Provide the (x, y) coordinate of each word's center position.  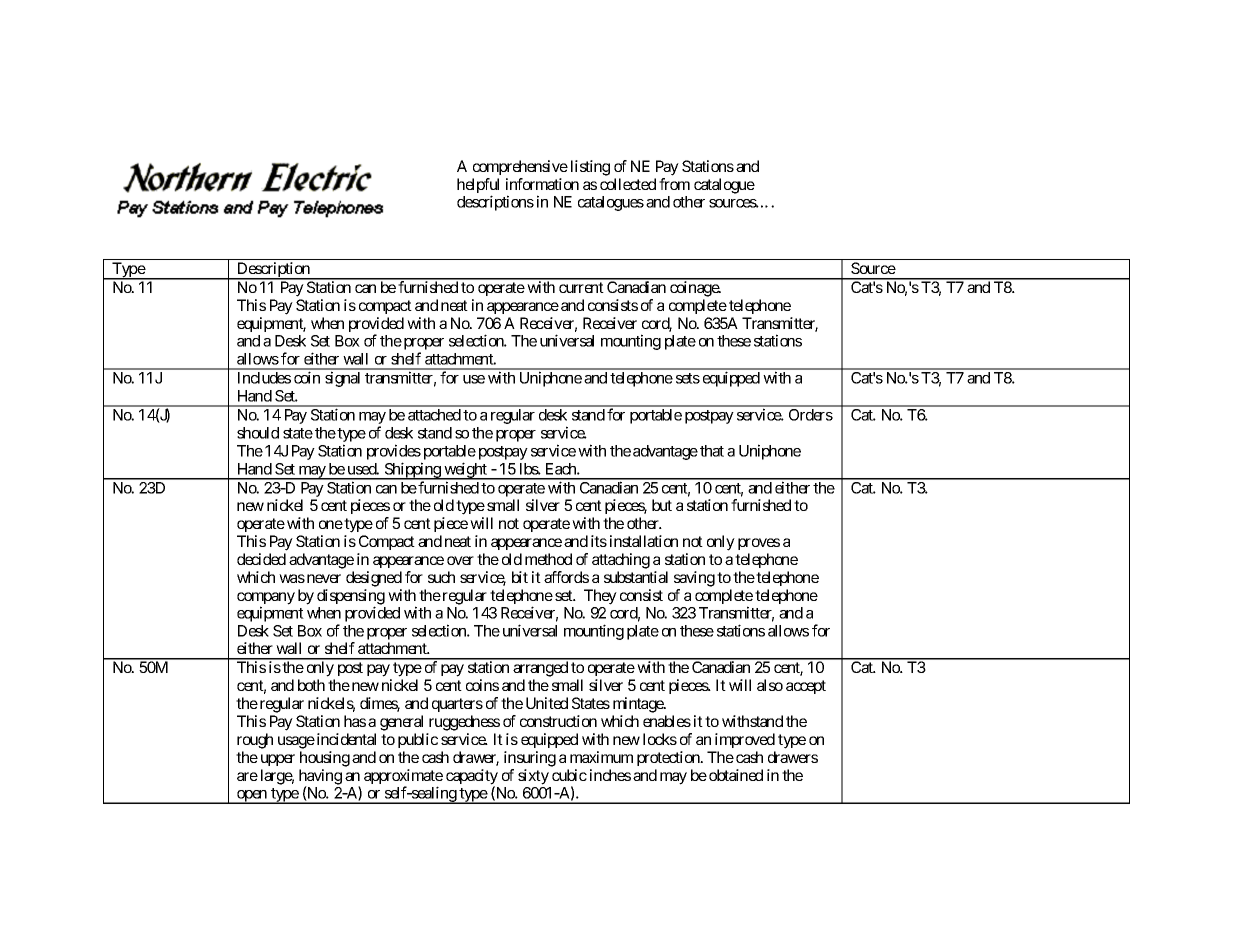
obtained (736, 775)
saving (694, 579)
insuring (530, 759)
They (600, 597)
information (542, 184)
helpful (478, 187)
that (712, 451)
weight (465, 471)
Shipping (412, 471)
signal (342, 379)
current (581, 287)
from (674, 184)
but (662, 505)
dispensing (351, 598)
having (320, 778)
